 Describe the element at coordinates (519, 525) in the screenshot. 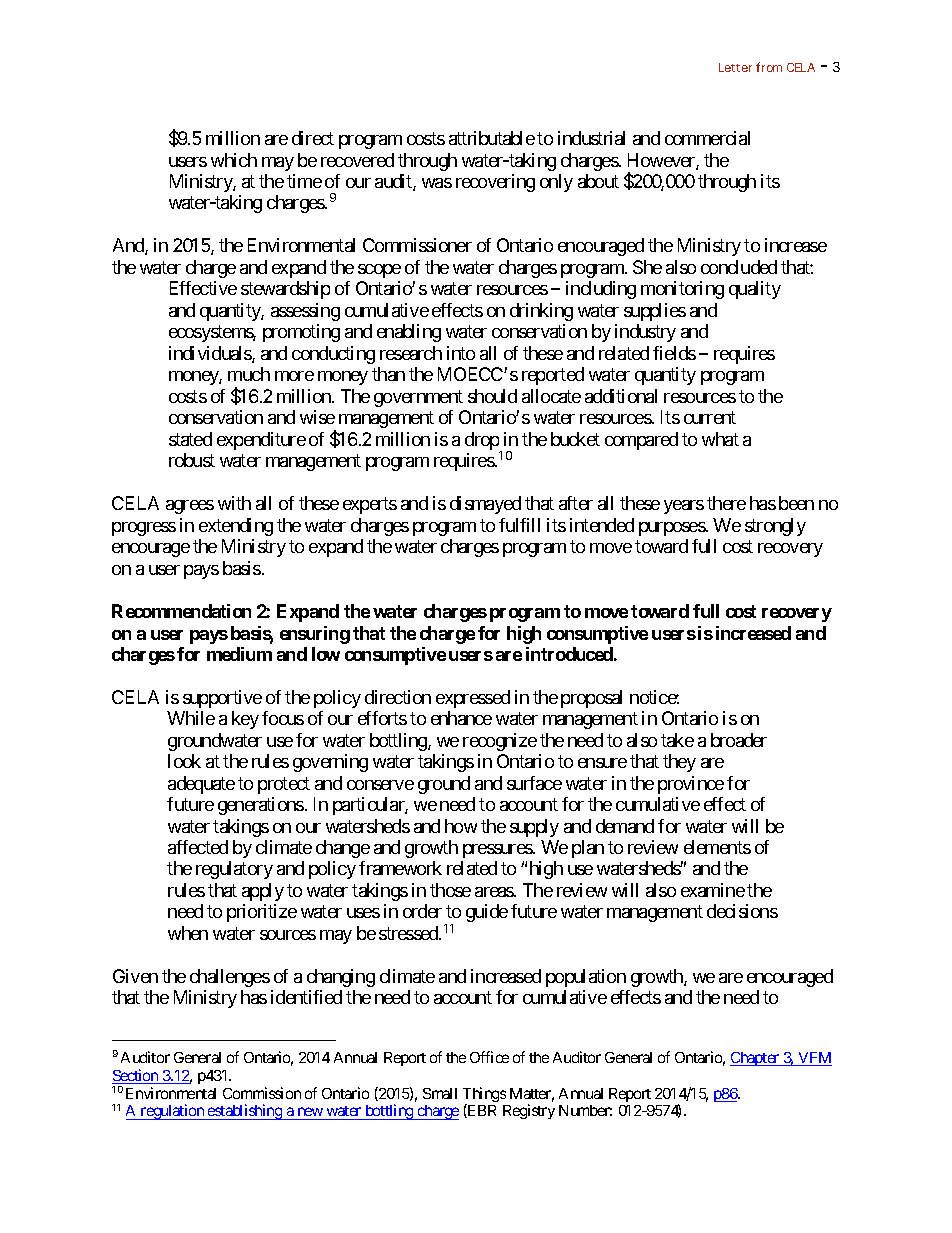

I see `fulfill` at that location.
